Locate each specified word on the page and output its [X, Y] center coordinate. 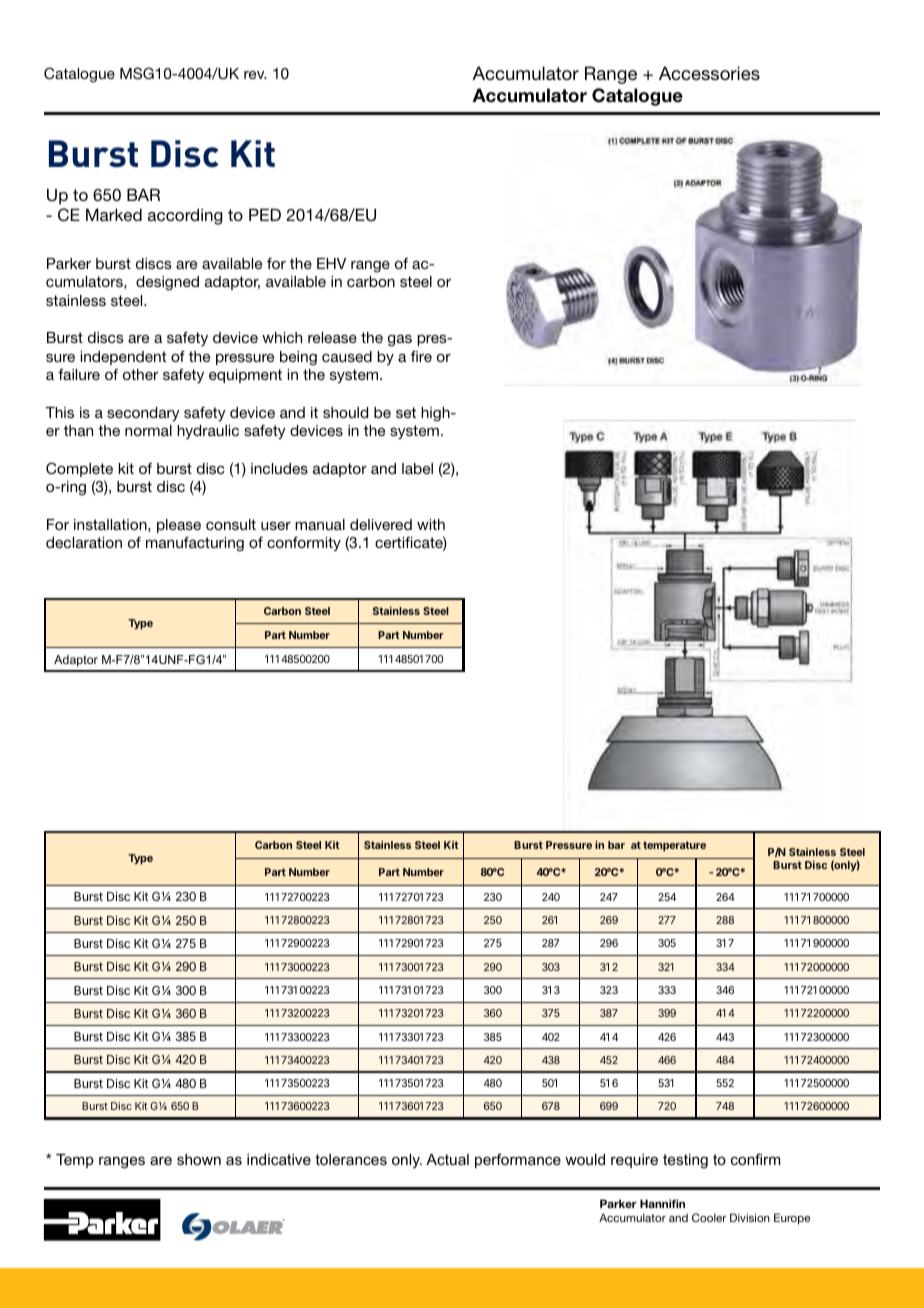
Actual [447, 1159]
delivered [381, 524]
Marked [114, 214]
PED [265, 214]
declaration [84, 542]
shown [199, 1159]
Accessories [709, 73]
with [431, 524]
